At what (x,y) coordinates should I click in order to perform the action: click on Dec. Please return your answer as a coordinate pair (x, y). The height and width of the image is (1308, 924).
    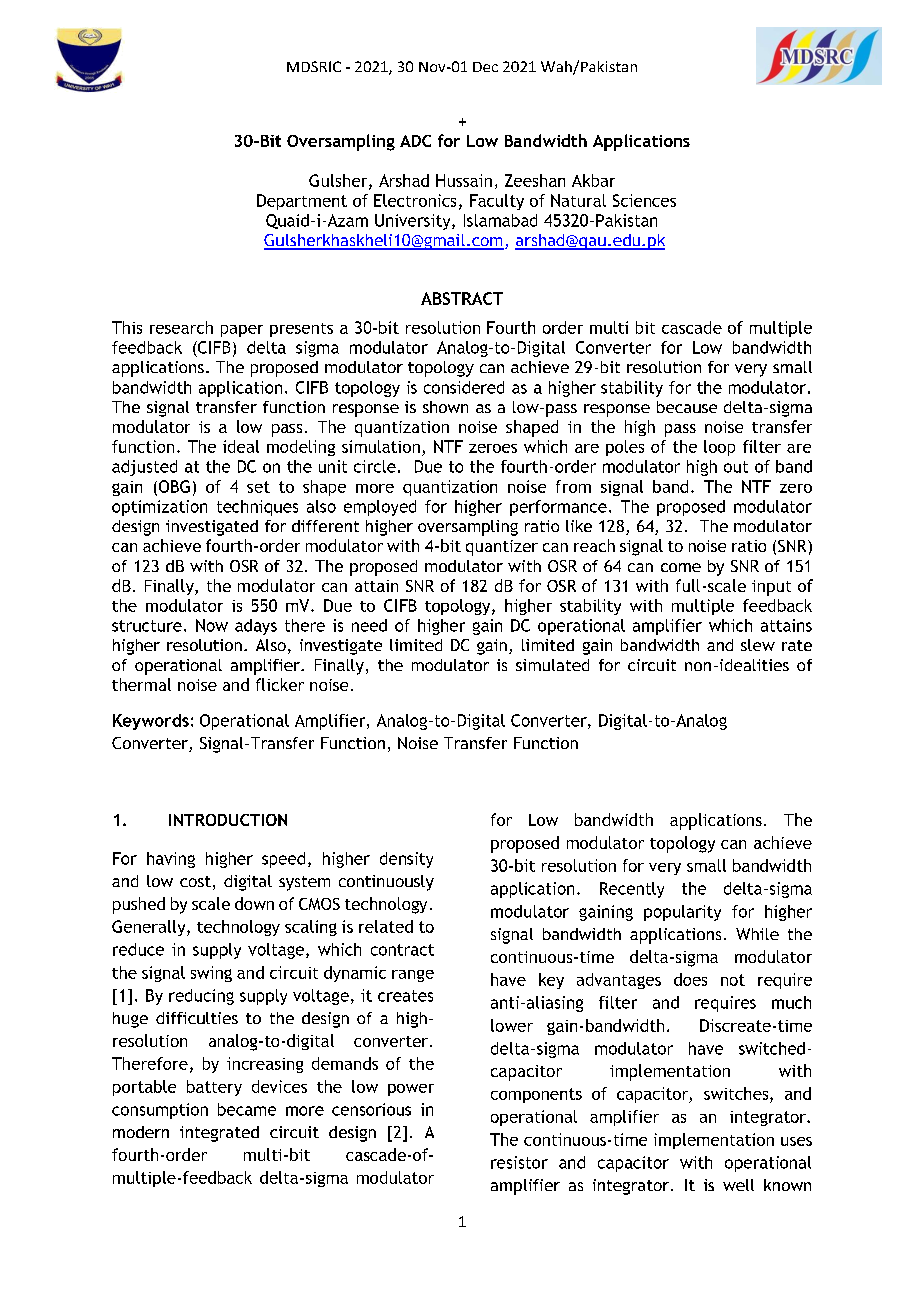
    Looking at the image, I should click on (485, 67).
